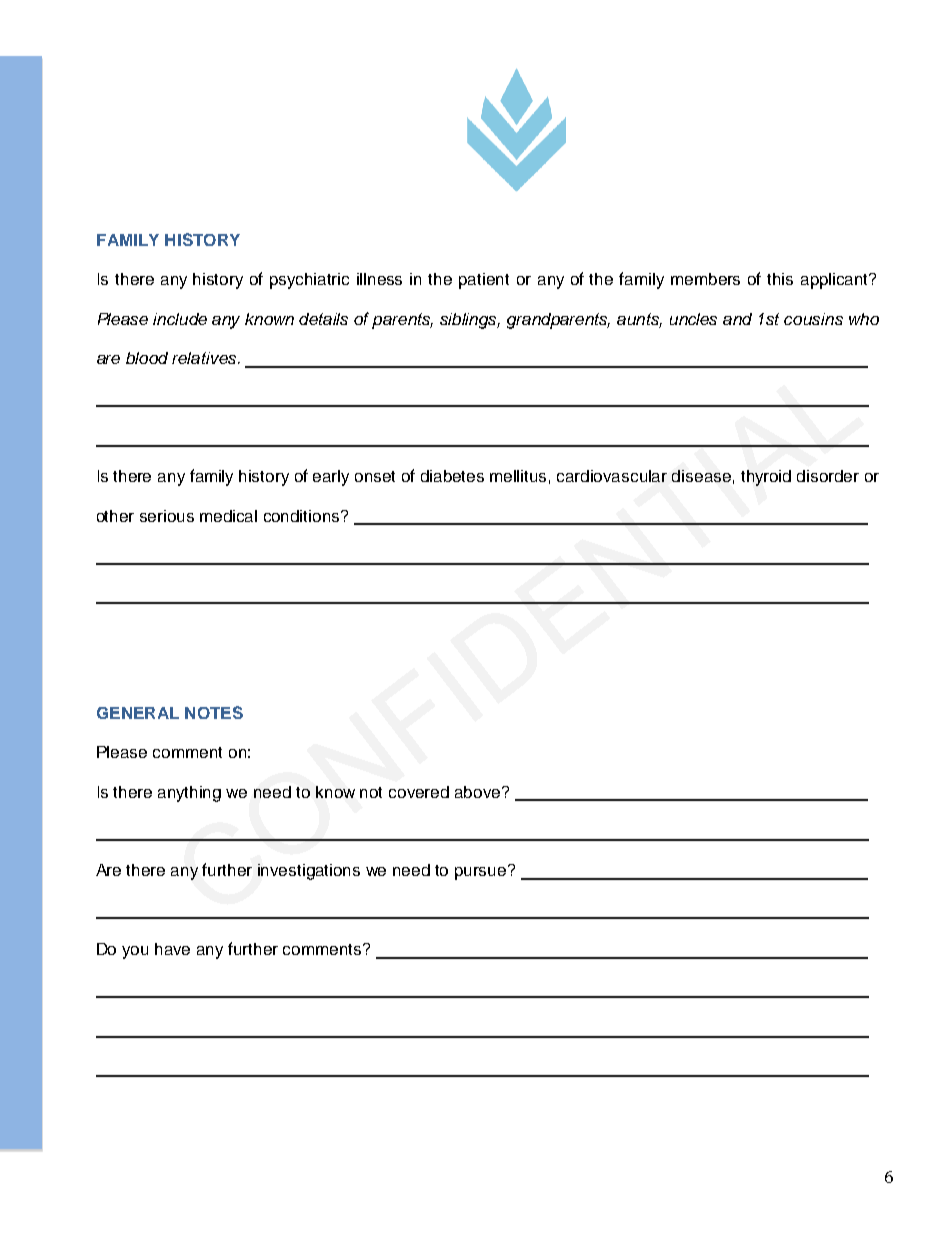 The height and width of the image is (1233, 952). I want to click on NOTES, so click(214, 712).
